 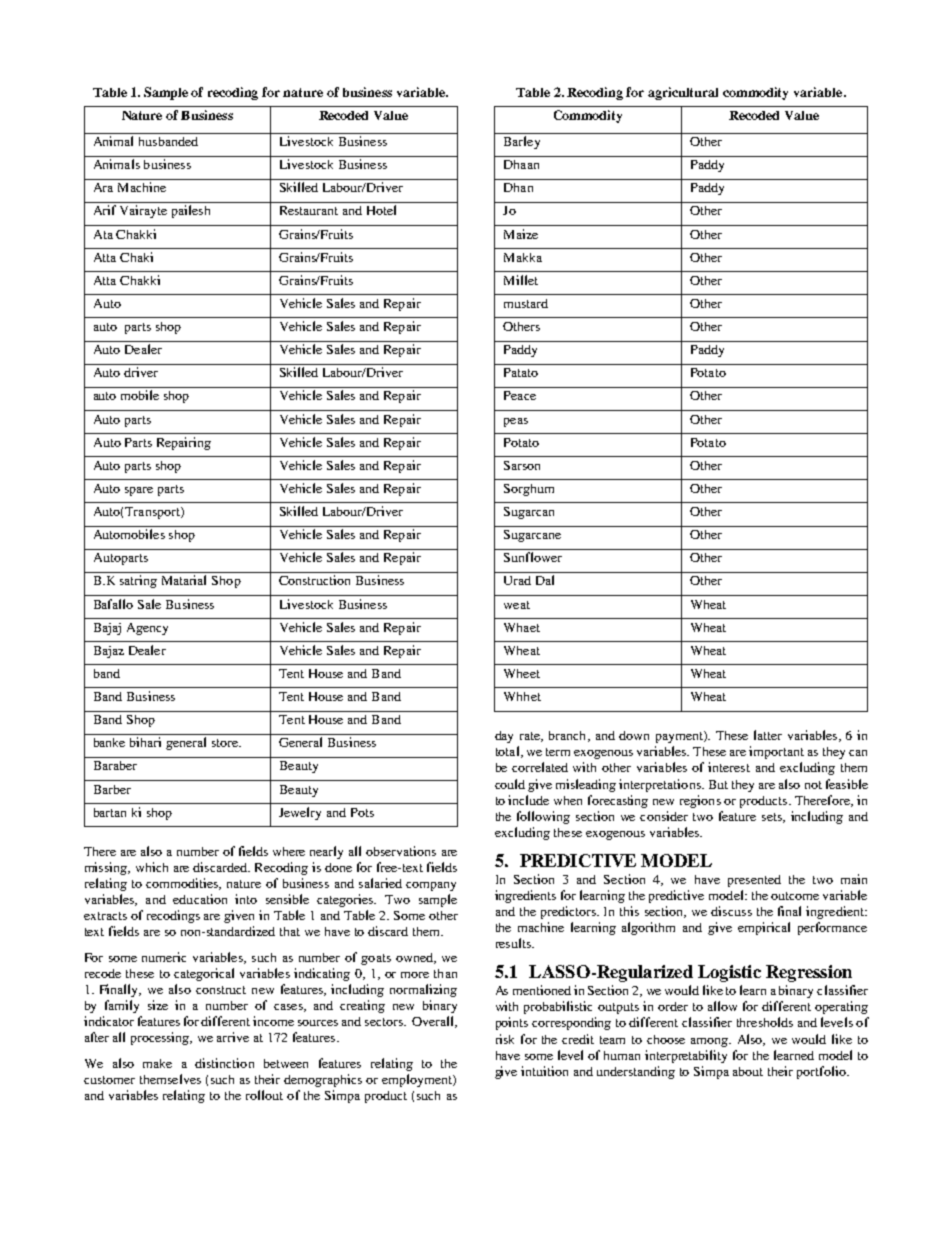 I want to click on Barley, so click(x=522, y=142).
